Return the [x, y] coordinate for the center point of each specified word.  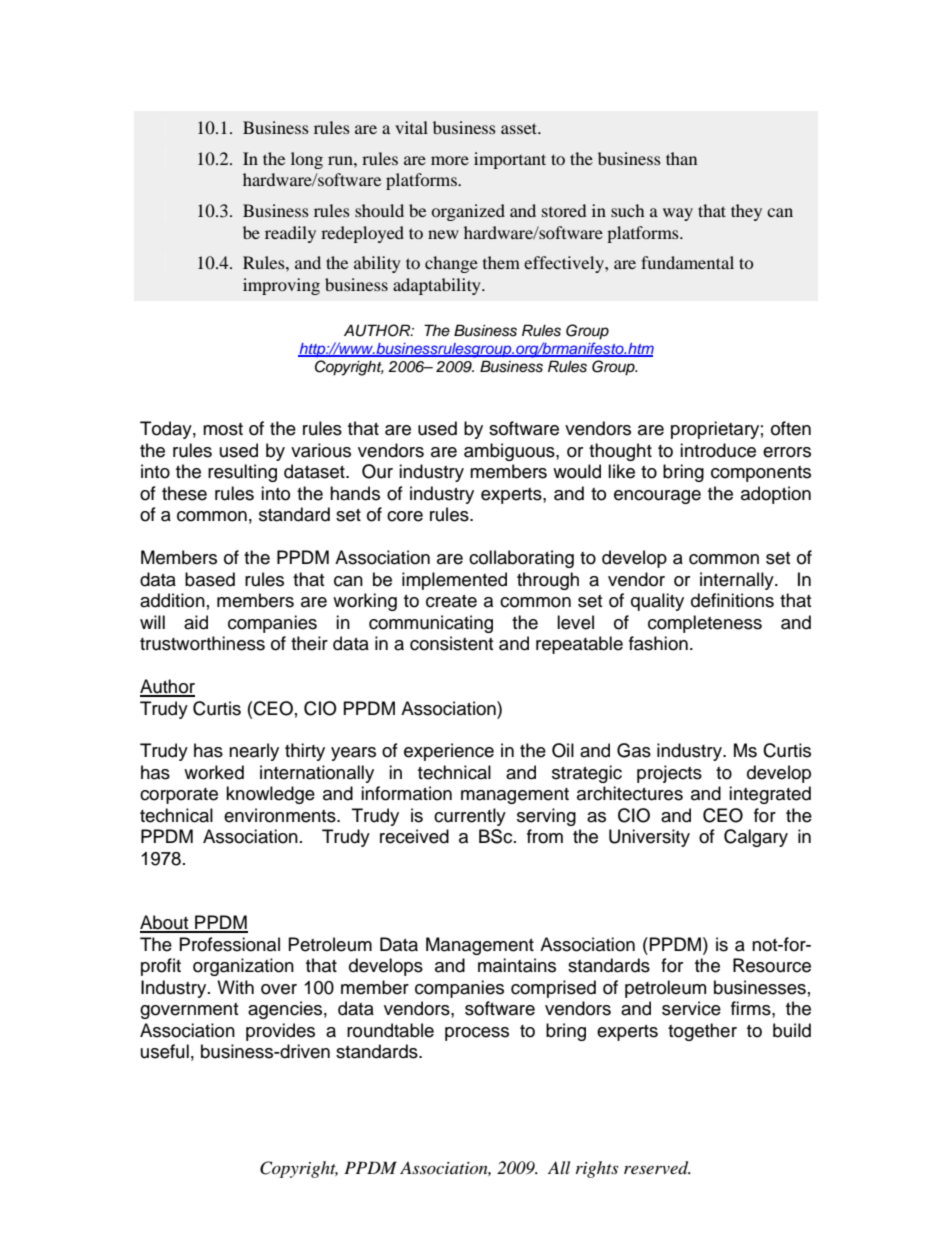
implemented [454, 581]
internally [738, 581]
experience [449, 752]
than [681, 158]
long [307, 160]
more [450, 160]
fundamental [687, 262]
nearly [254, 752]
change [451, 264]
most [223, 429]
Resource [772, 965]
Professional [230, 944]
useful [165, 1051]
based [210, 579]
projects [669, 774]
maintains [517, 965]
